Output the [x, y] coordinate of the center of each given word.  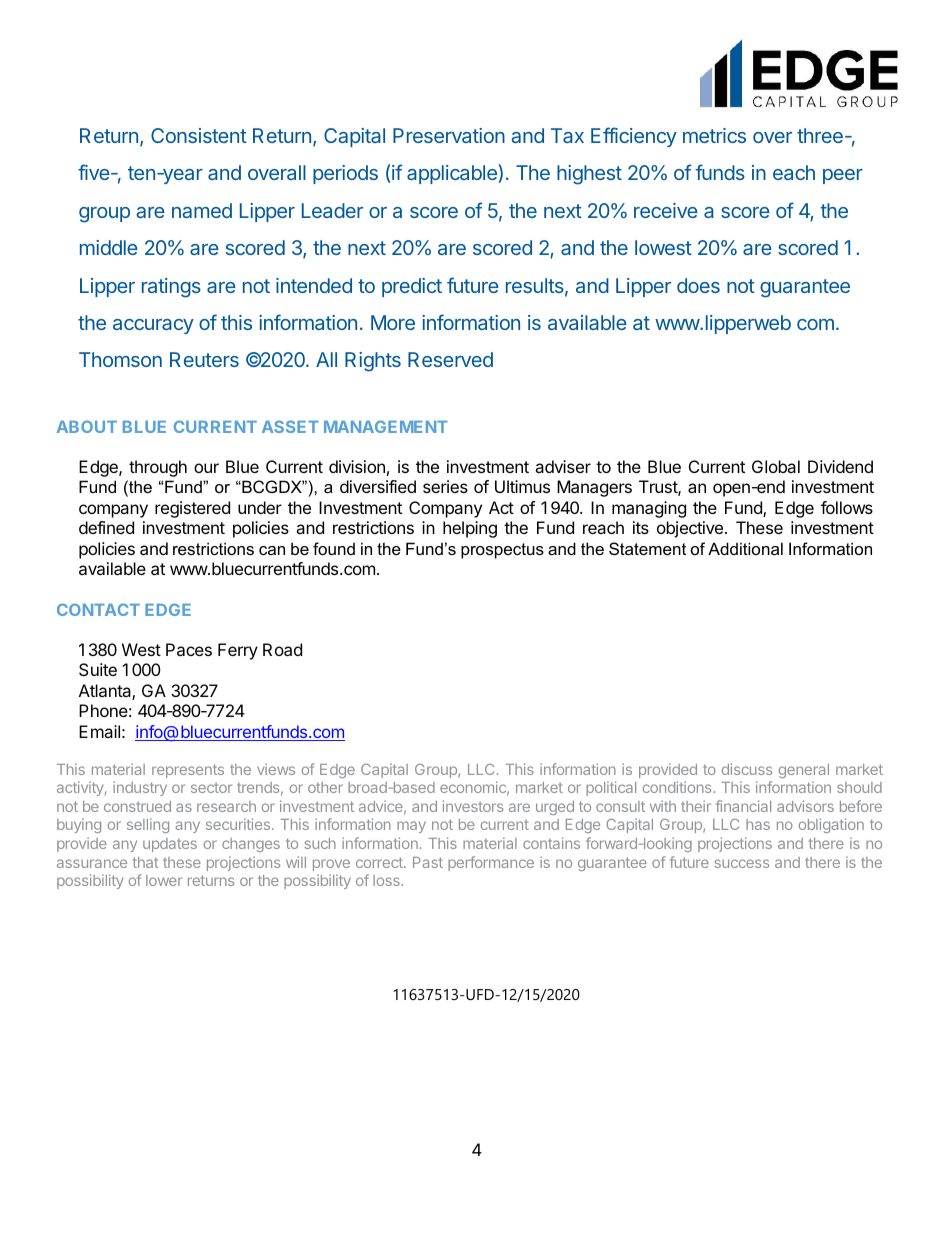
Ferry [238, 651]
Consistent [199, 135]
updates [170, 845]
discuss [747, 769]
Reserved [450, 359]
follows [847, 507]
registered [192, 509]
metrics [714, 135]
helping [470, 529]
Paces [189, 649]
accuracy [153, 326]
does [698, 285]
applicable [453, 174]
